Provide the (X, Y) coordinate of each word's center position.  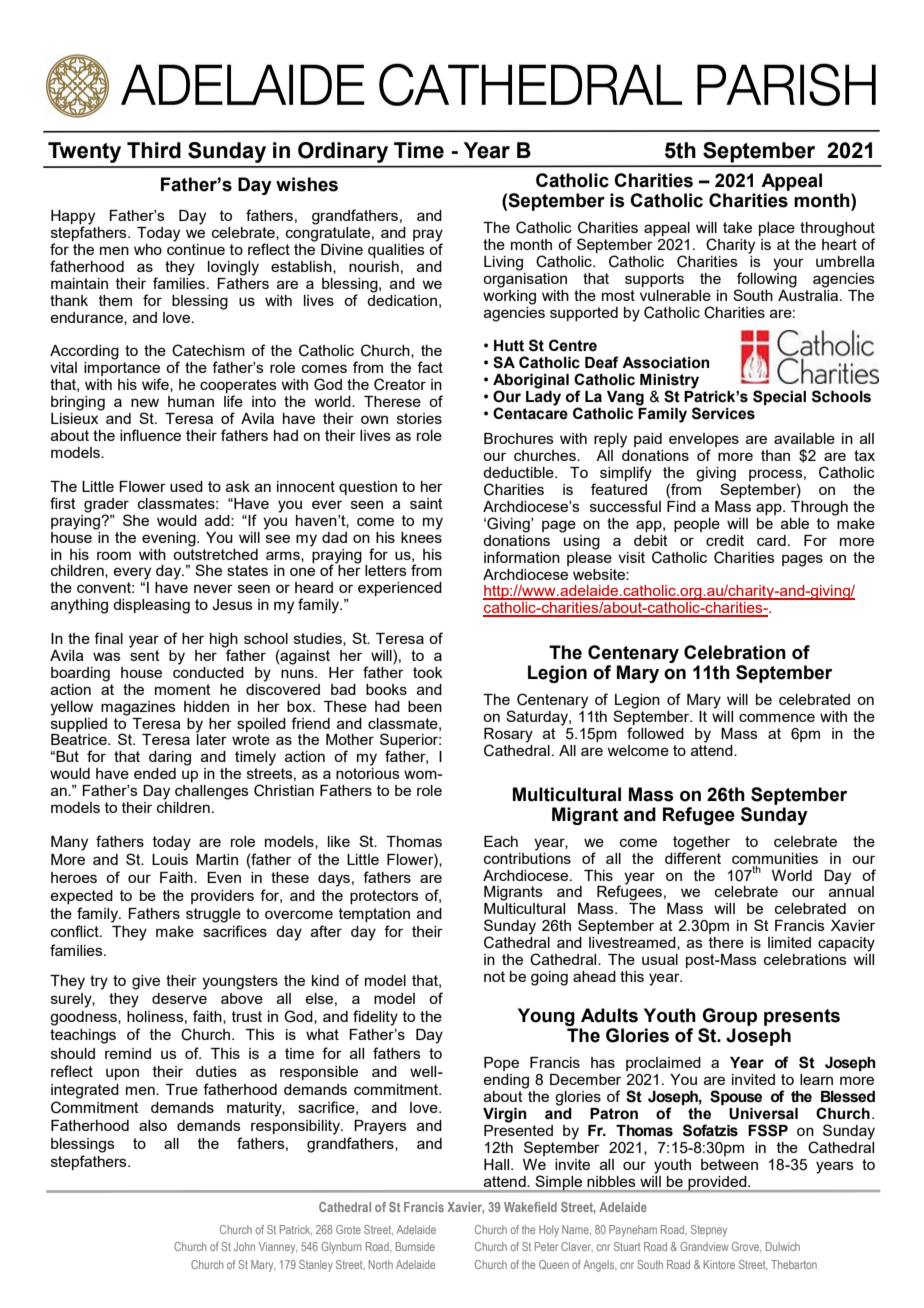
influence (150, 435)
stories (419, 418)
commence (777, 717)
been (425, 706)
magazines (138, 708)
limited (789, 942)
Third (154, 150)
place (777, 229)
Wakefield (530, 1207)
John (244, 1246)
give (146, 982)
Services (723, 413)
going (549, 978)
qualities (396, 251)
